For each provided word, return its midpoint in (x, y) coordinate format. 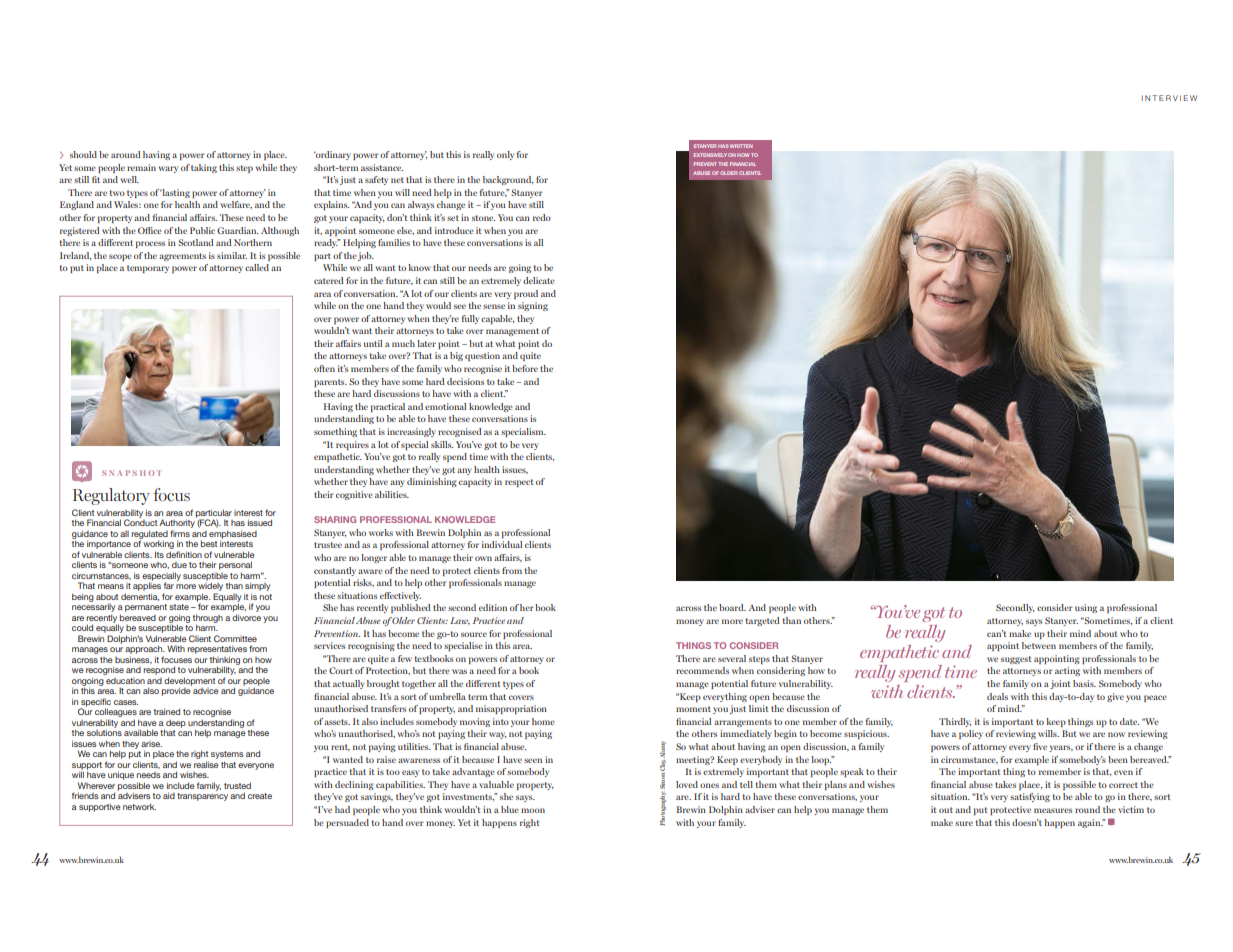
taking (204, 168)
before (525, 368)
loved (687, 784)
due (179, 565)
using (1086, 608)
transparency (202, 797)
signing (533, 306)
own (483, 558)
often (324, 368)
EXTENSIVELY (710, 155)
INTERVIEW (1169, 98)
